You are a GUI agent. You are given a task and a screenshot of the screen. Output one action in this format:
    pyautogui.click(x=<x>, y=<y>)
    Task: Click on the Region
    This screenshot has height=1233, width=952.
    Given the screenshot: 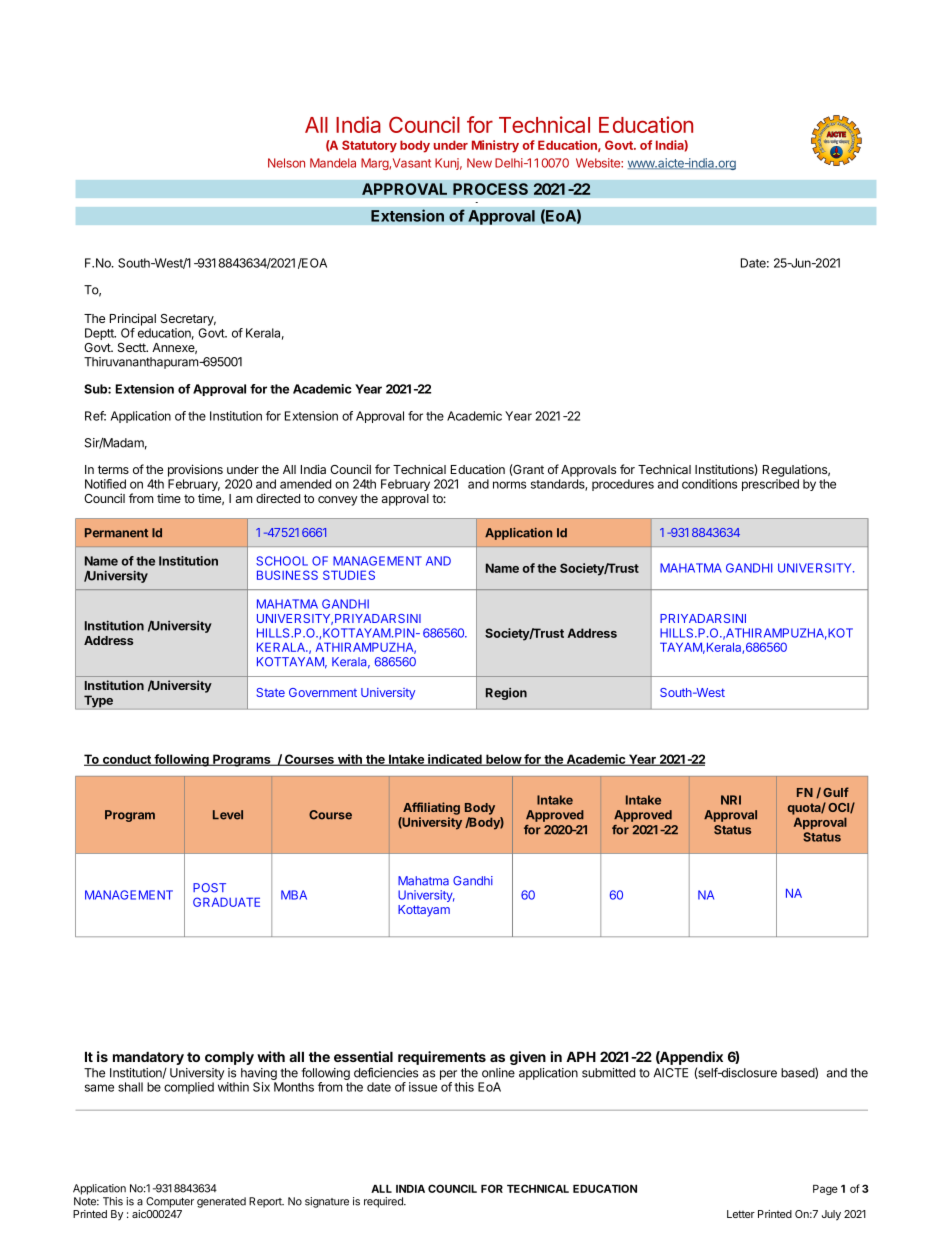 What is the action you would take?
    pyautogui.click(x=506, y=694)
